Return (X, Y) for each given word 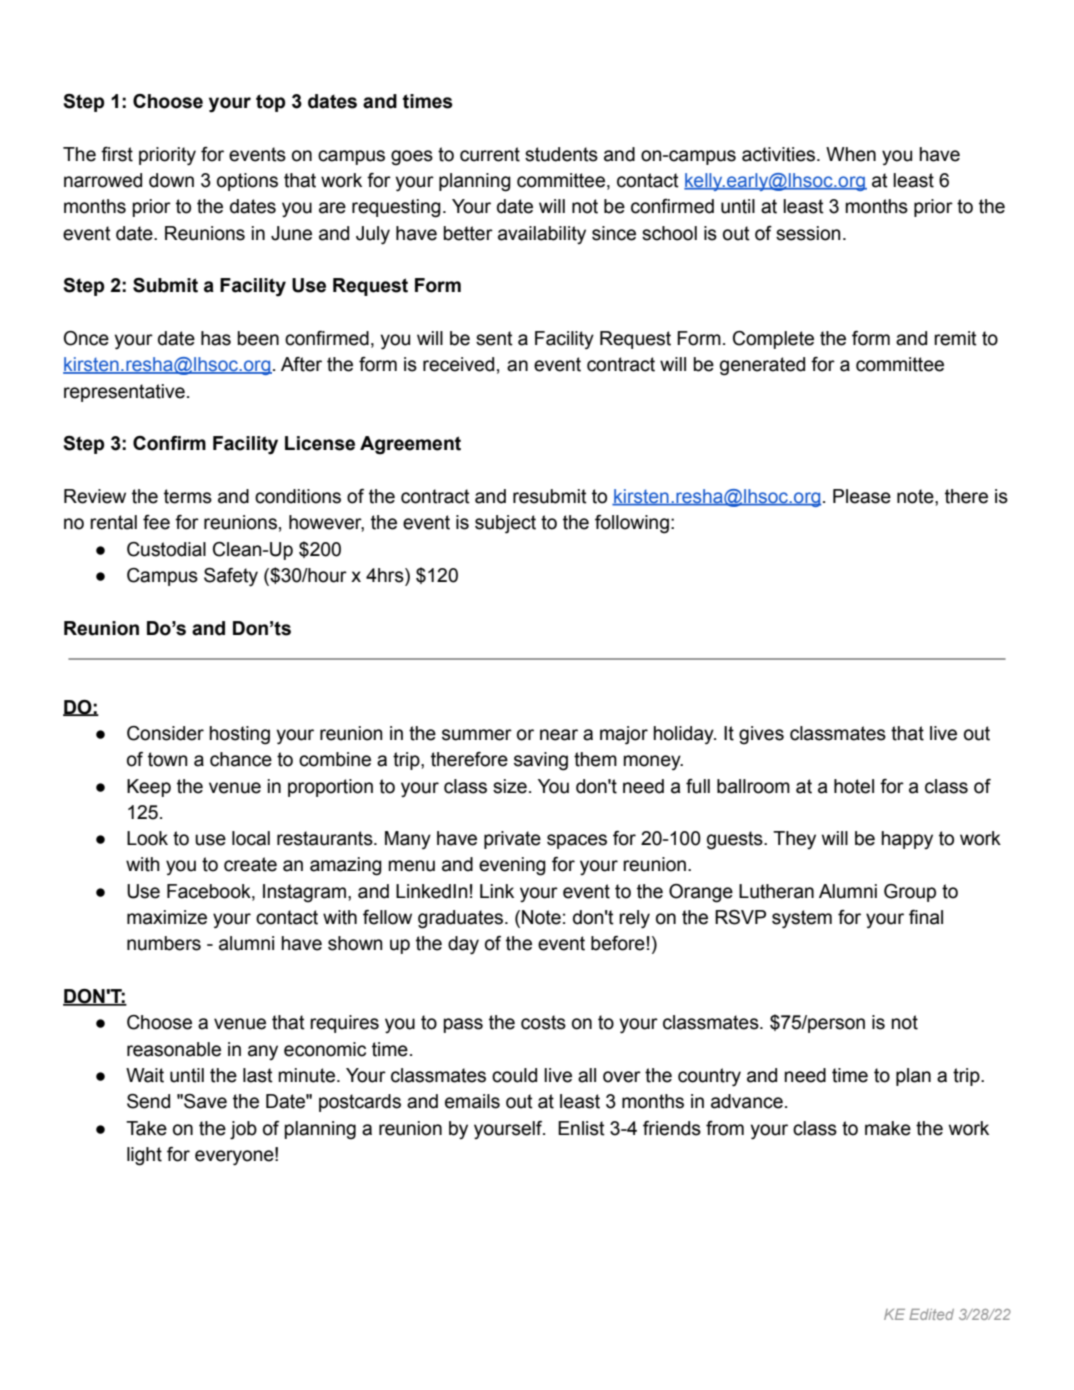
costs (543, 1022)
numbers (164, 943)
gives (761, 735)
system (802, 919)
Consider (165, 733)
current (490, 154)
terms (188, 496)
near (559, 735)
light (144, 1156)
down (171, 180)
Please (862, 496)
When (851, 154)
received (458, 364)
